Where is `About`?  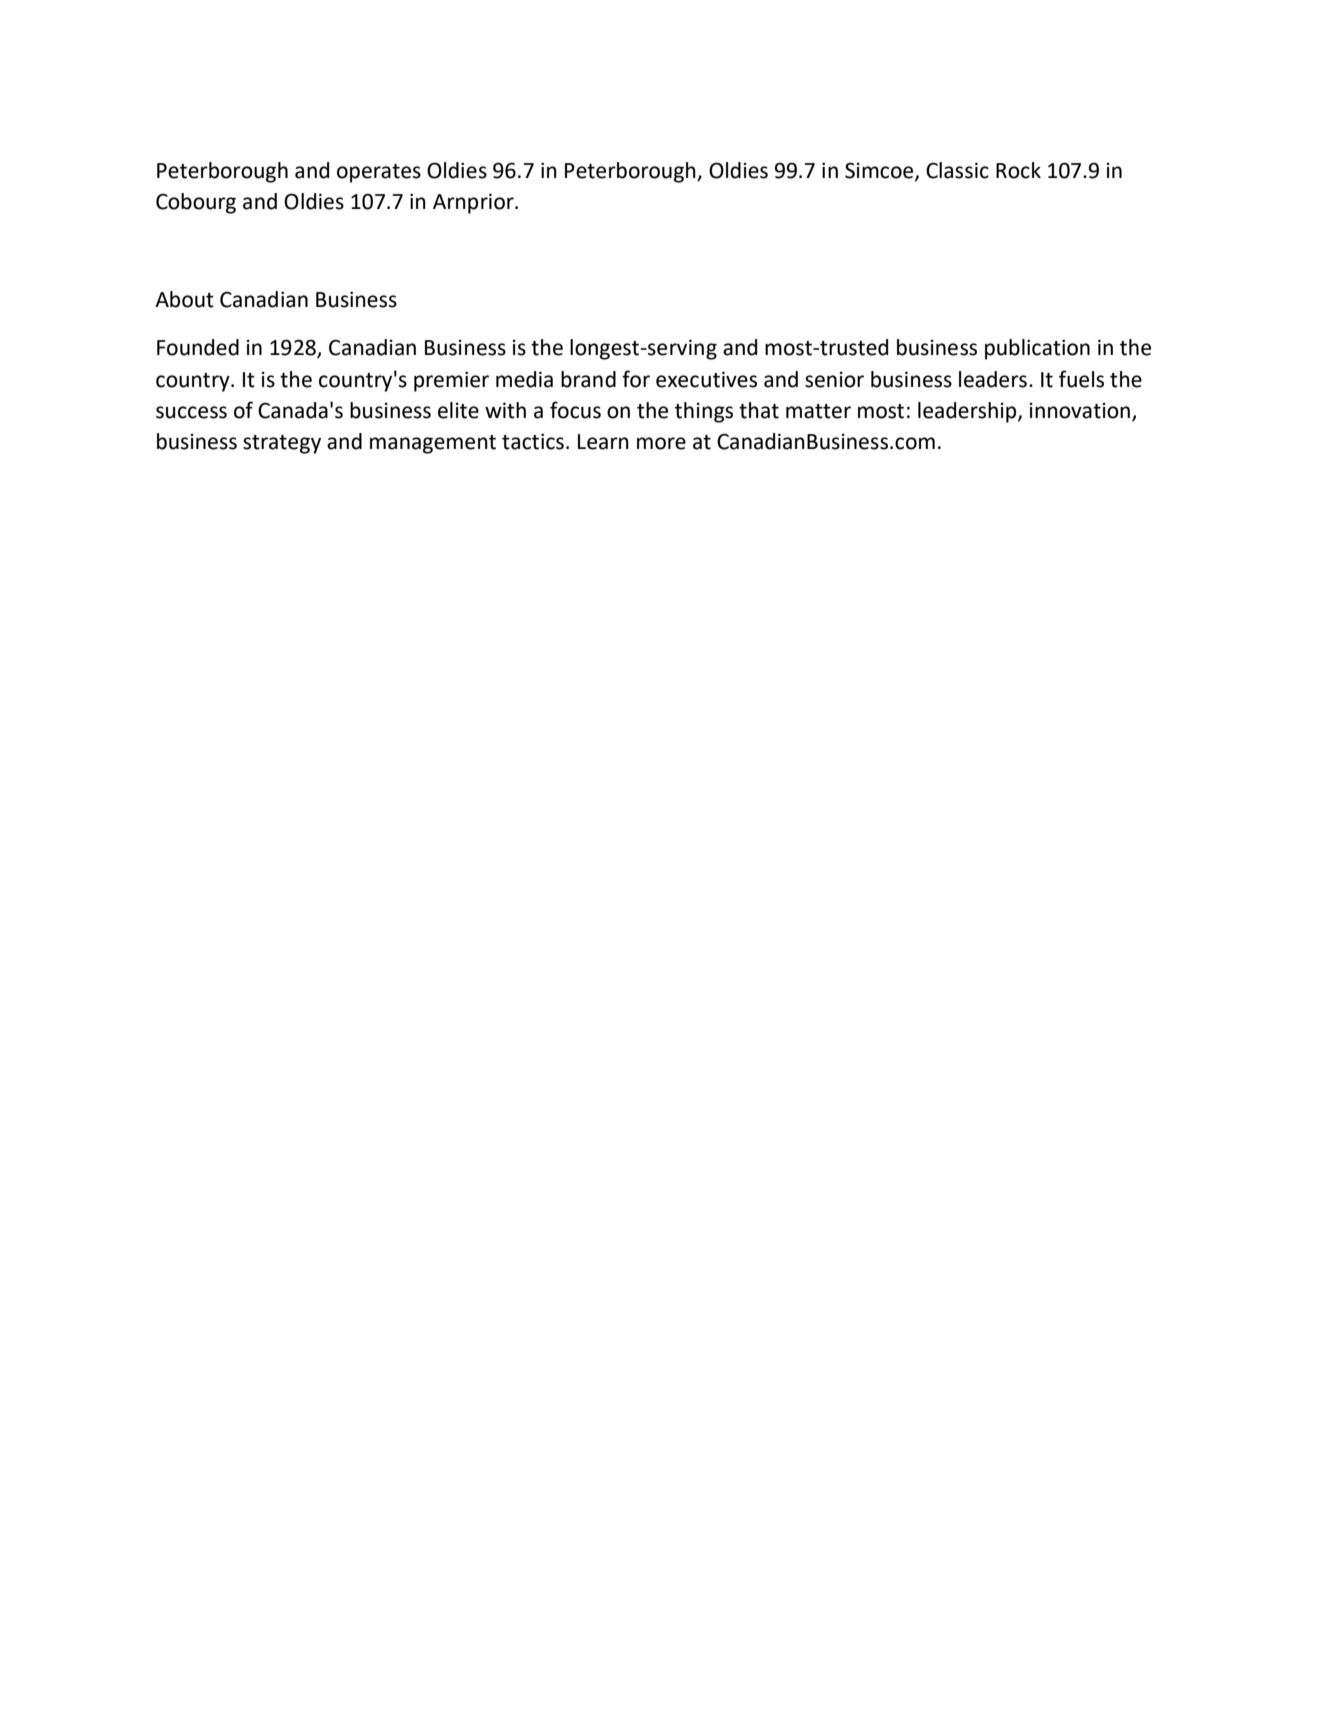
About is located at coordinates (184, 299).
